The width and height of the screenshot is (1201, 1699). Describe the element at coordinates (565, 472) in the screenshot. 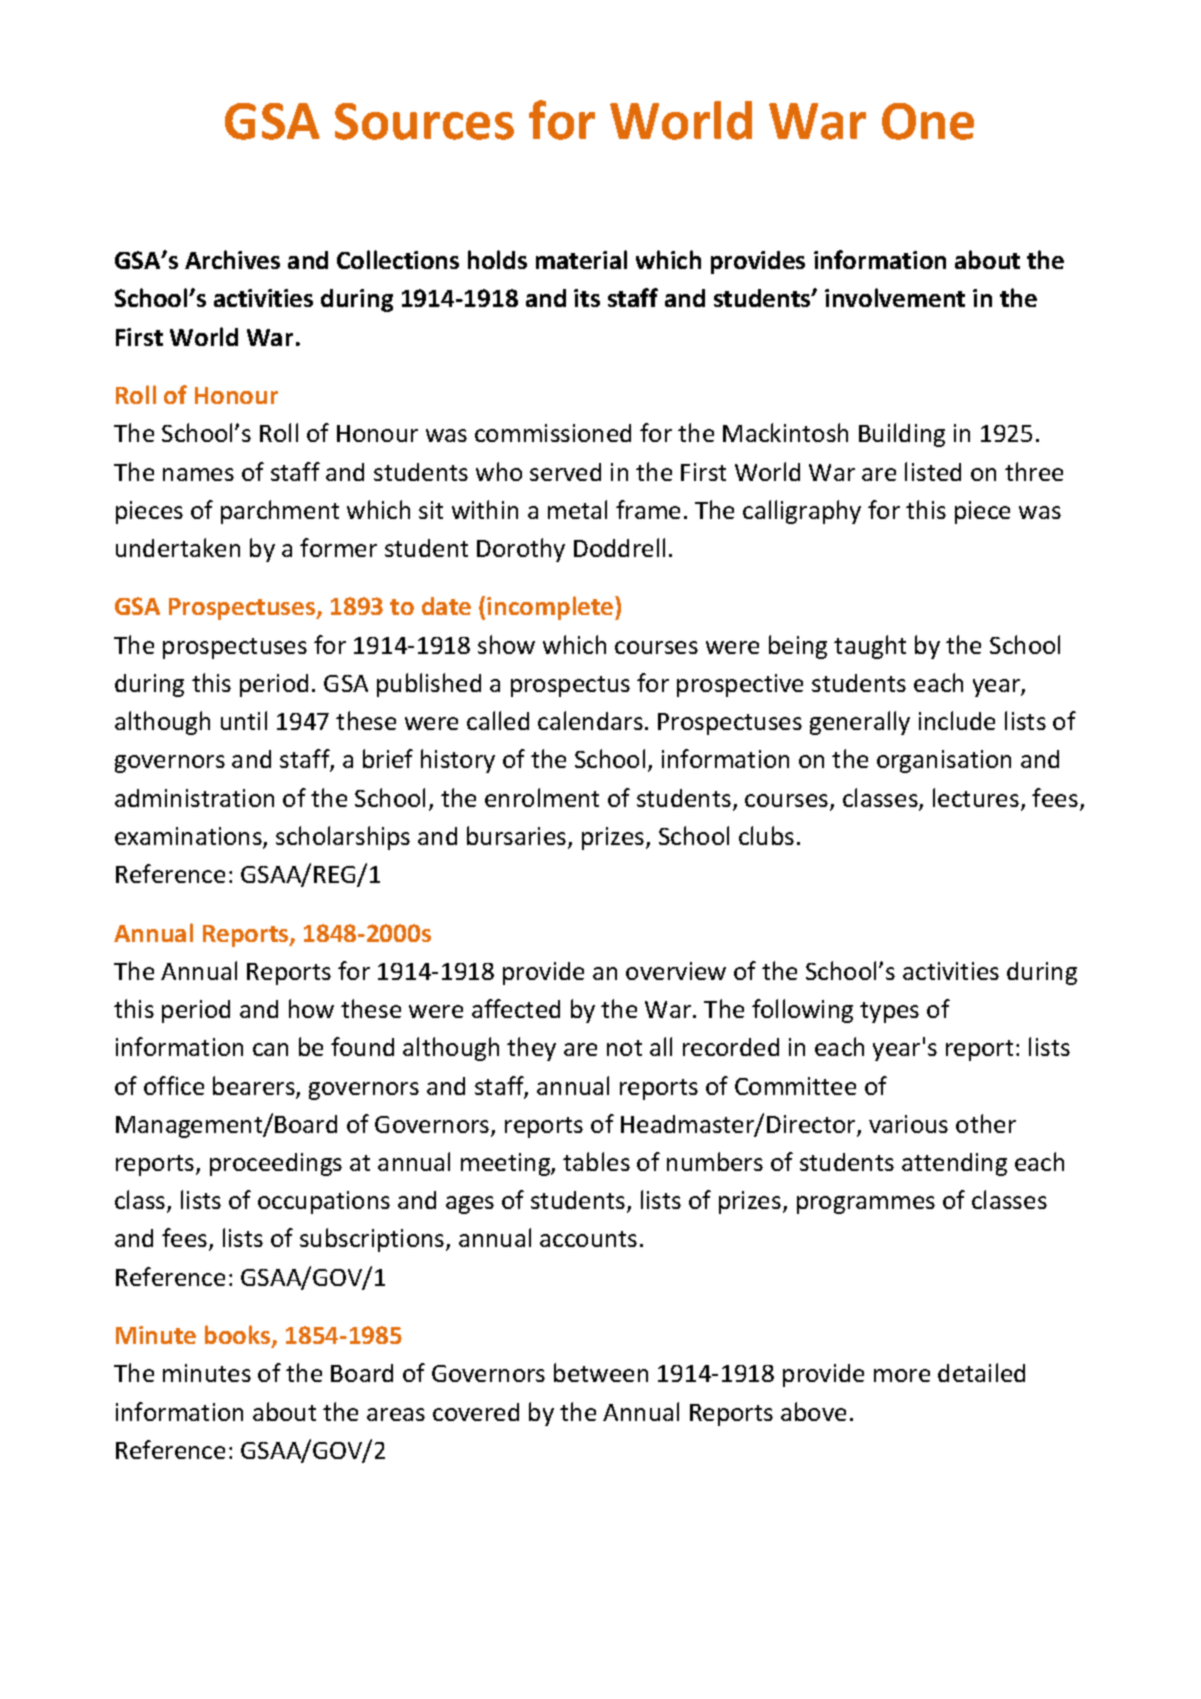

I see `served` at that location.
